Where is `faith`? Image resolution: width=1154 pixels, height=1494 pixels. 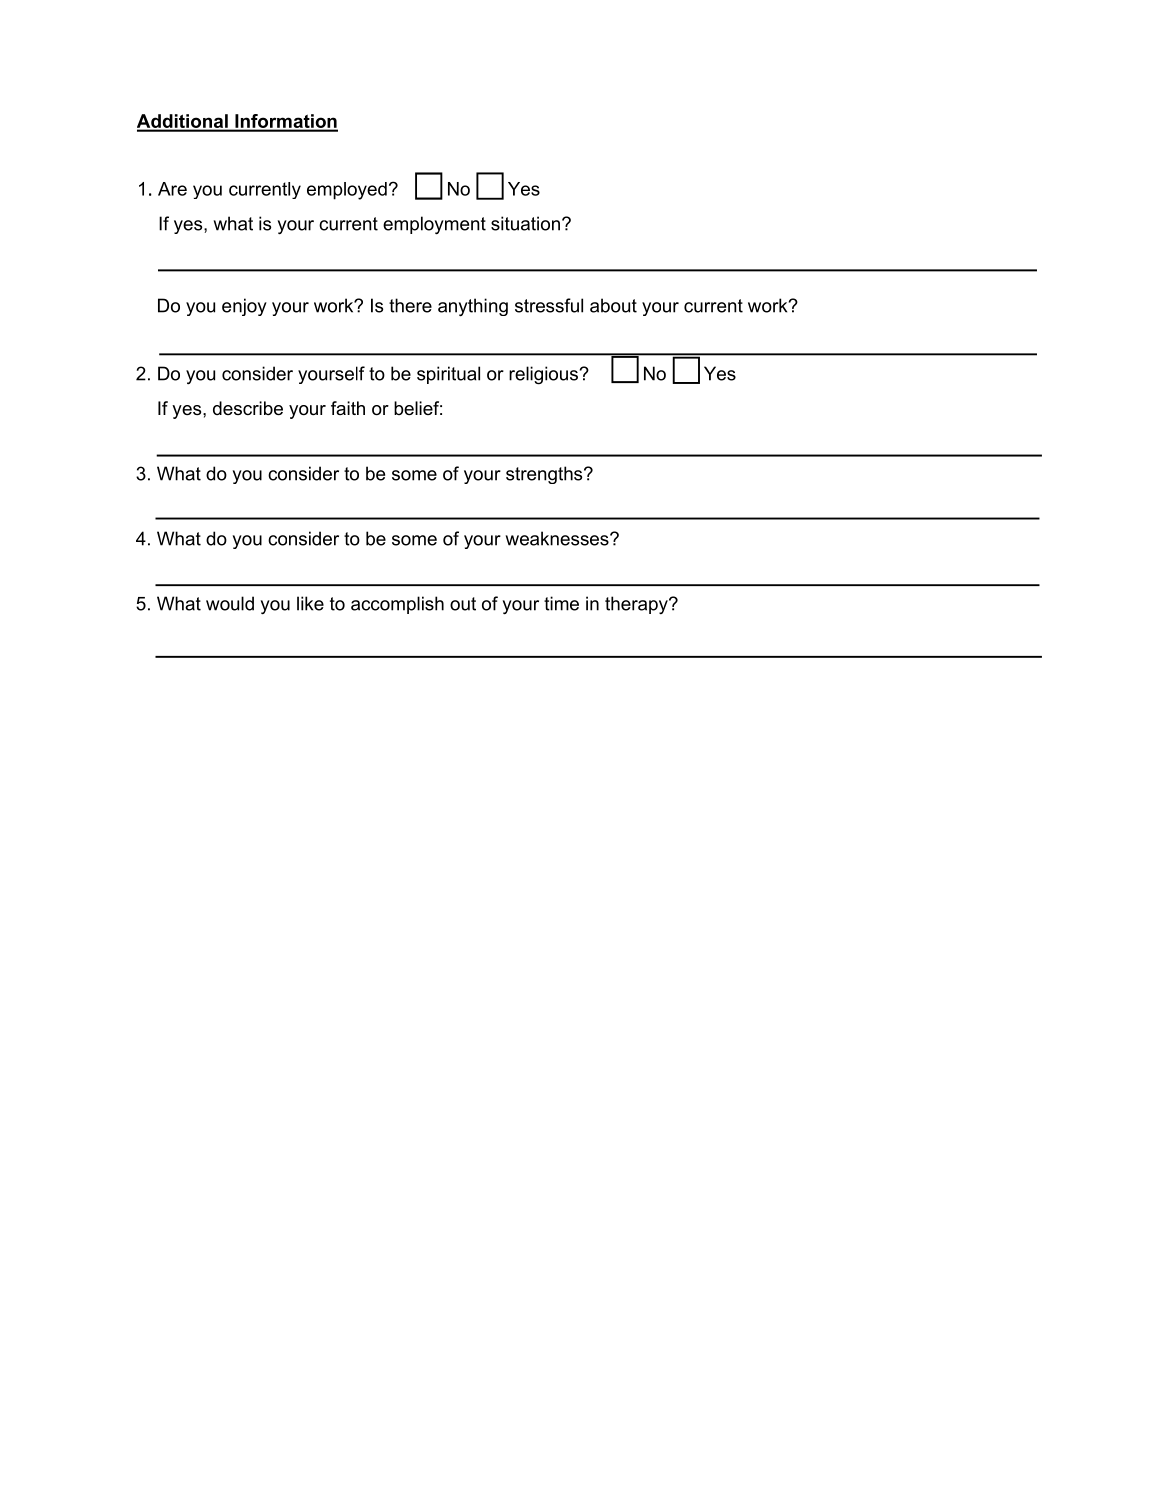 faith is located at coordinates (348, 408).
